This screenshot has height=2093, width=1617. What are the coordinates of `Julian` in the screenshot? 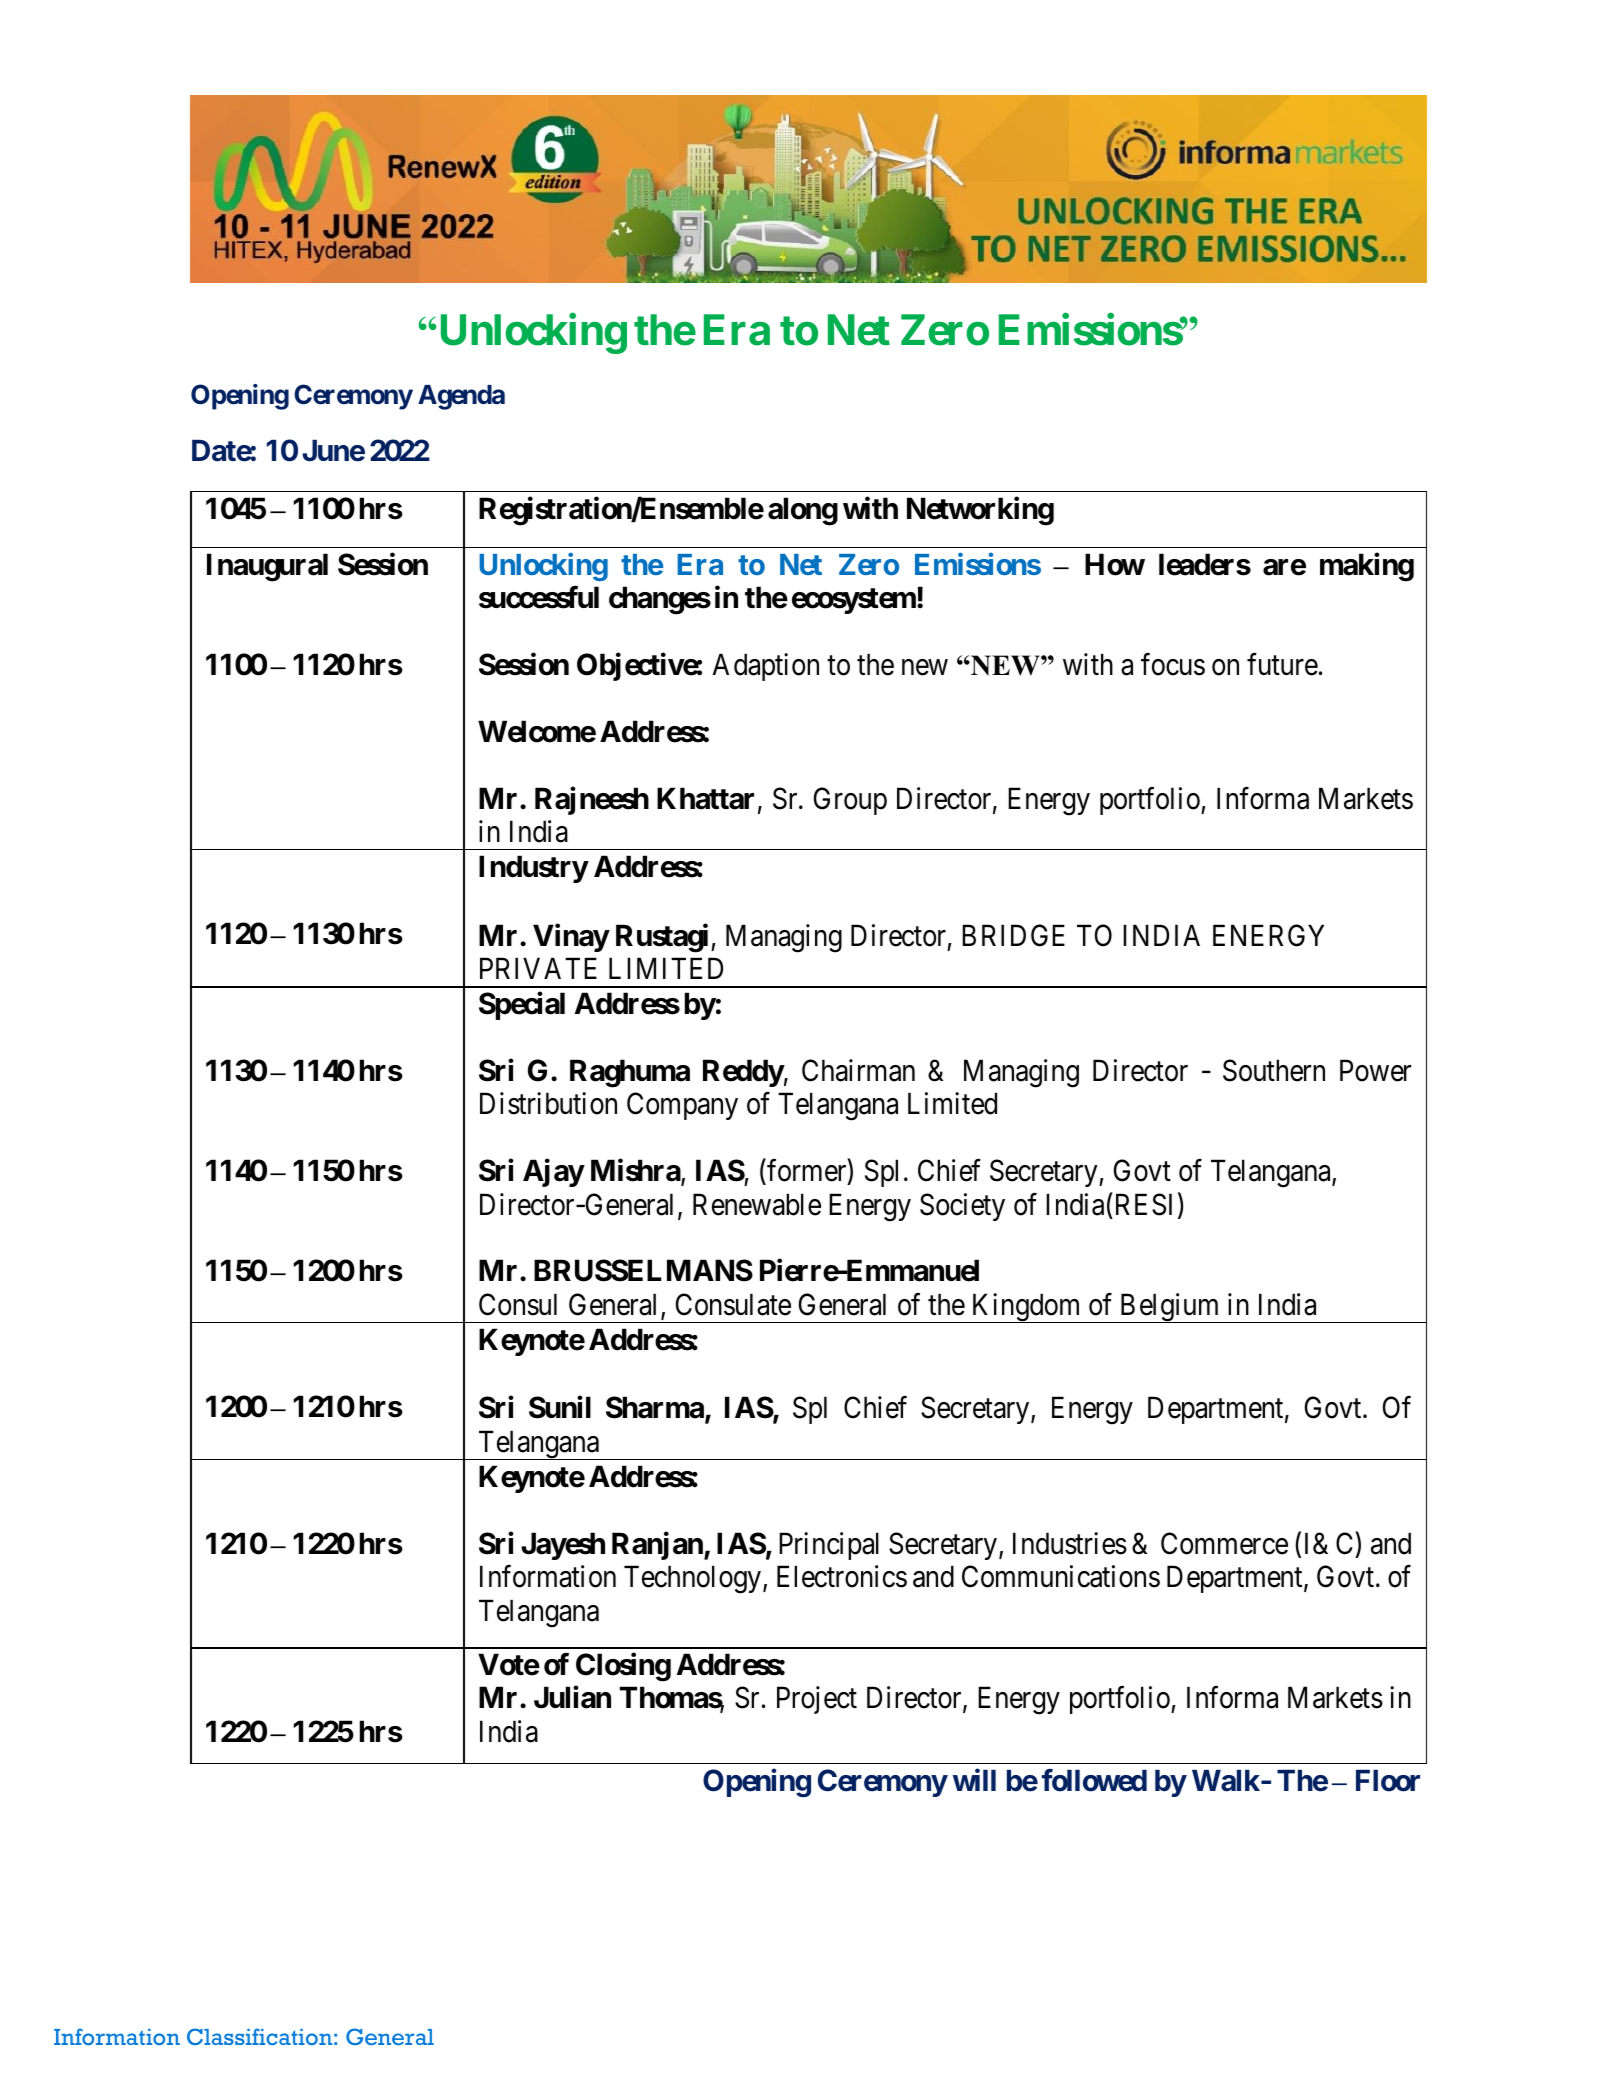 It's located at (572, 1697).
